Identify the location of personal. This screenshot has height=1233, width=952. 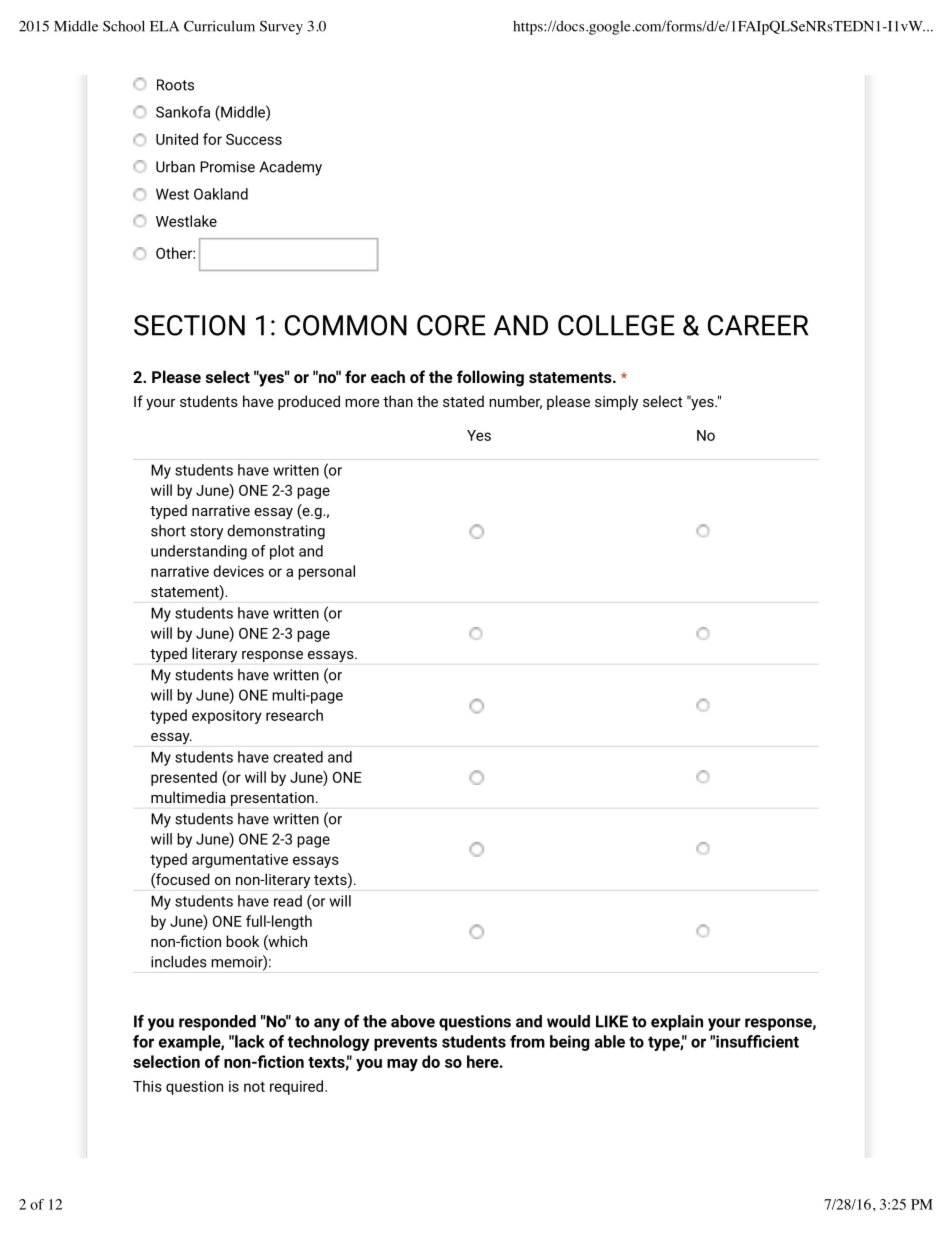
(326, 572).
